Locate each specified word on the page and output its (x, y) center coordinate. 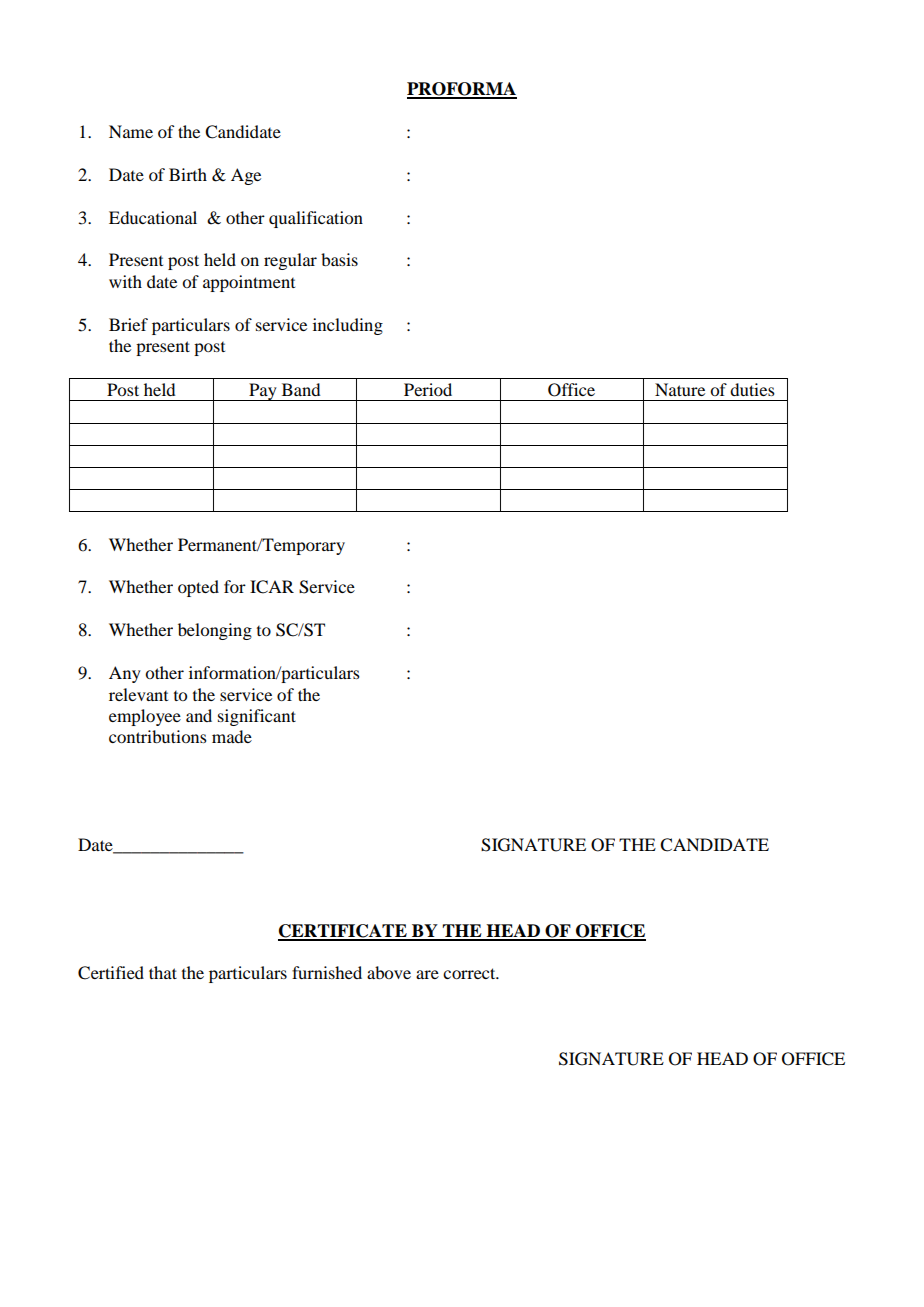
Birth (188, 174)
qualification (316, 219)
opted (198, 588)
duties (752, 389)
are (427, 974)
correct (470, 973)
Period (428, 389)
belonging (215, 631)
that (163, 972)
